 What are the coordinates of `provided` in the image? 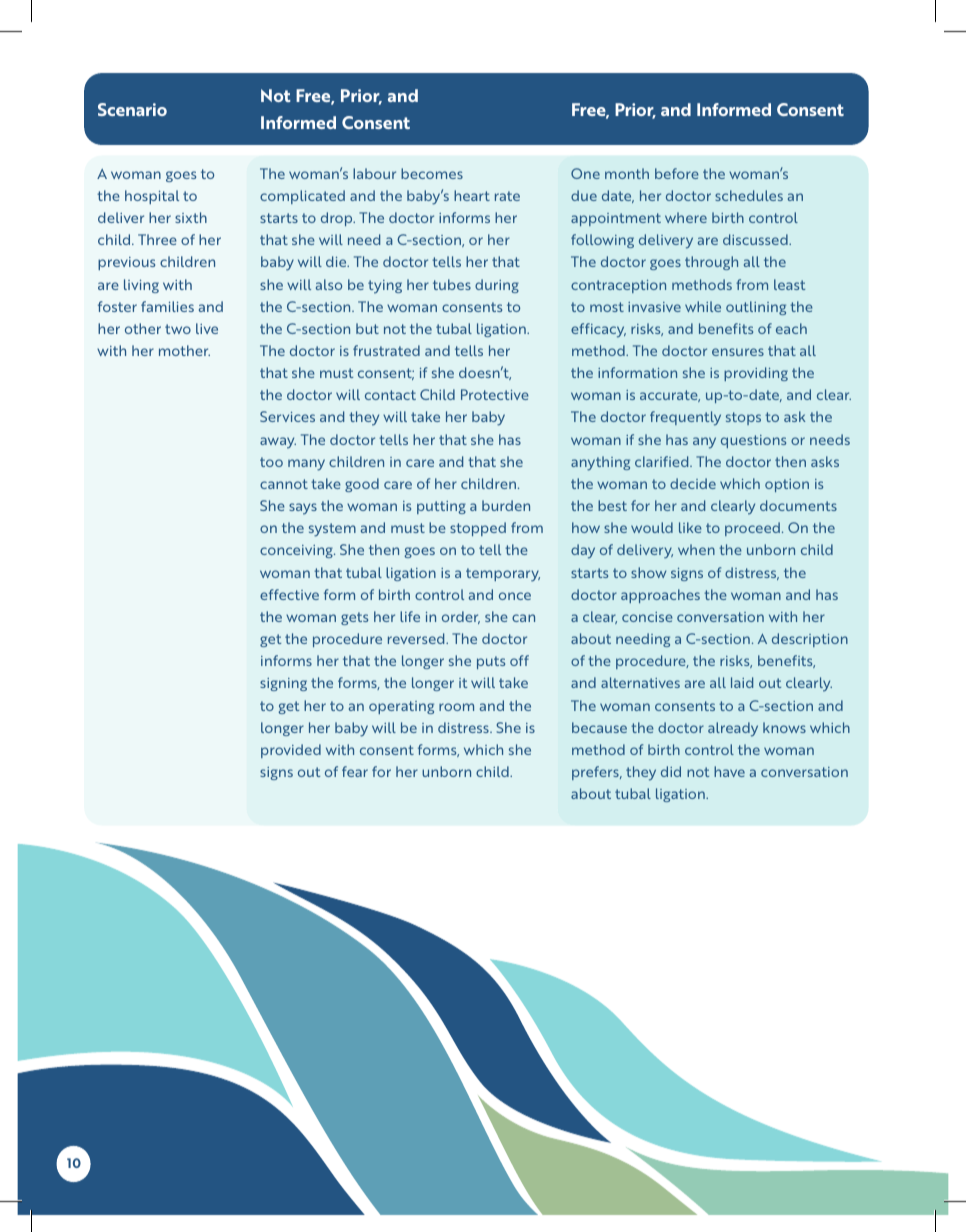 It's located at (291, 751).
